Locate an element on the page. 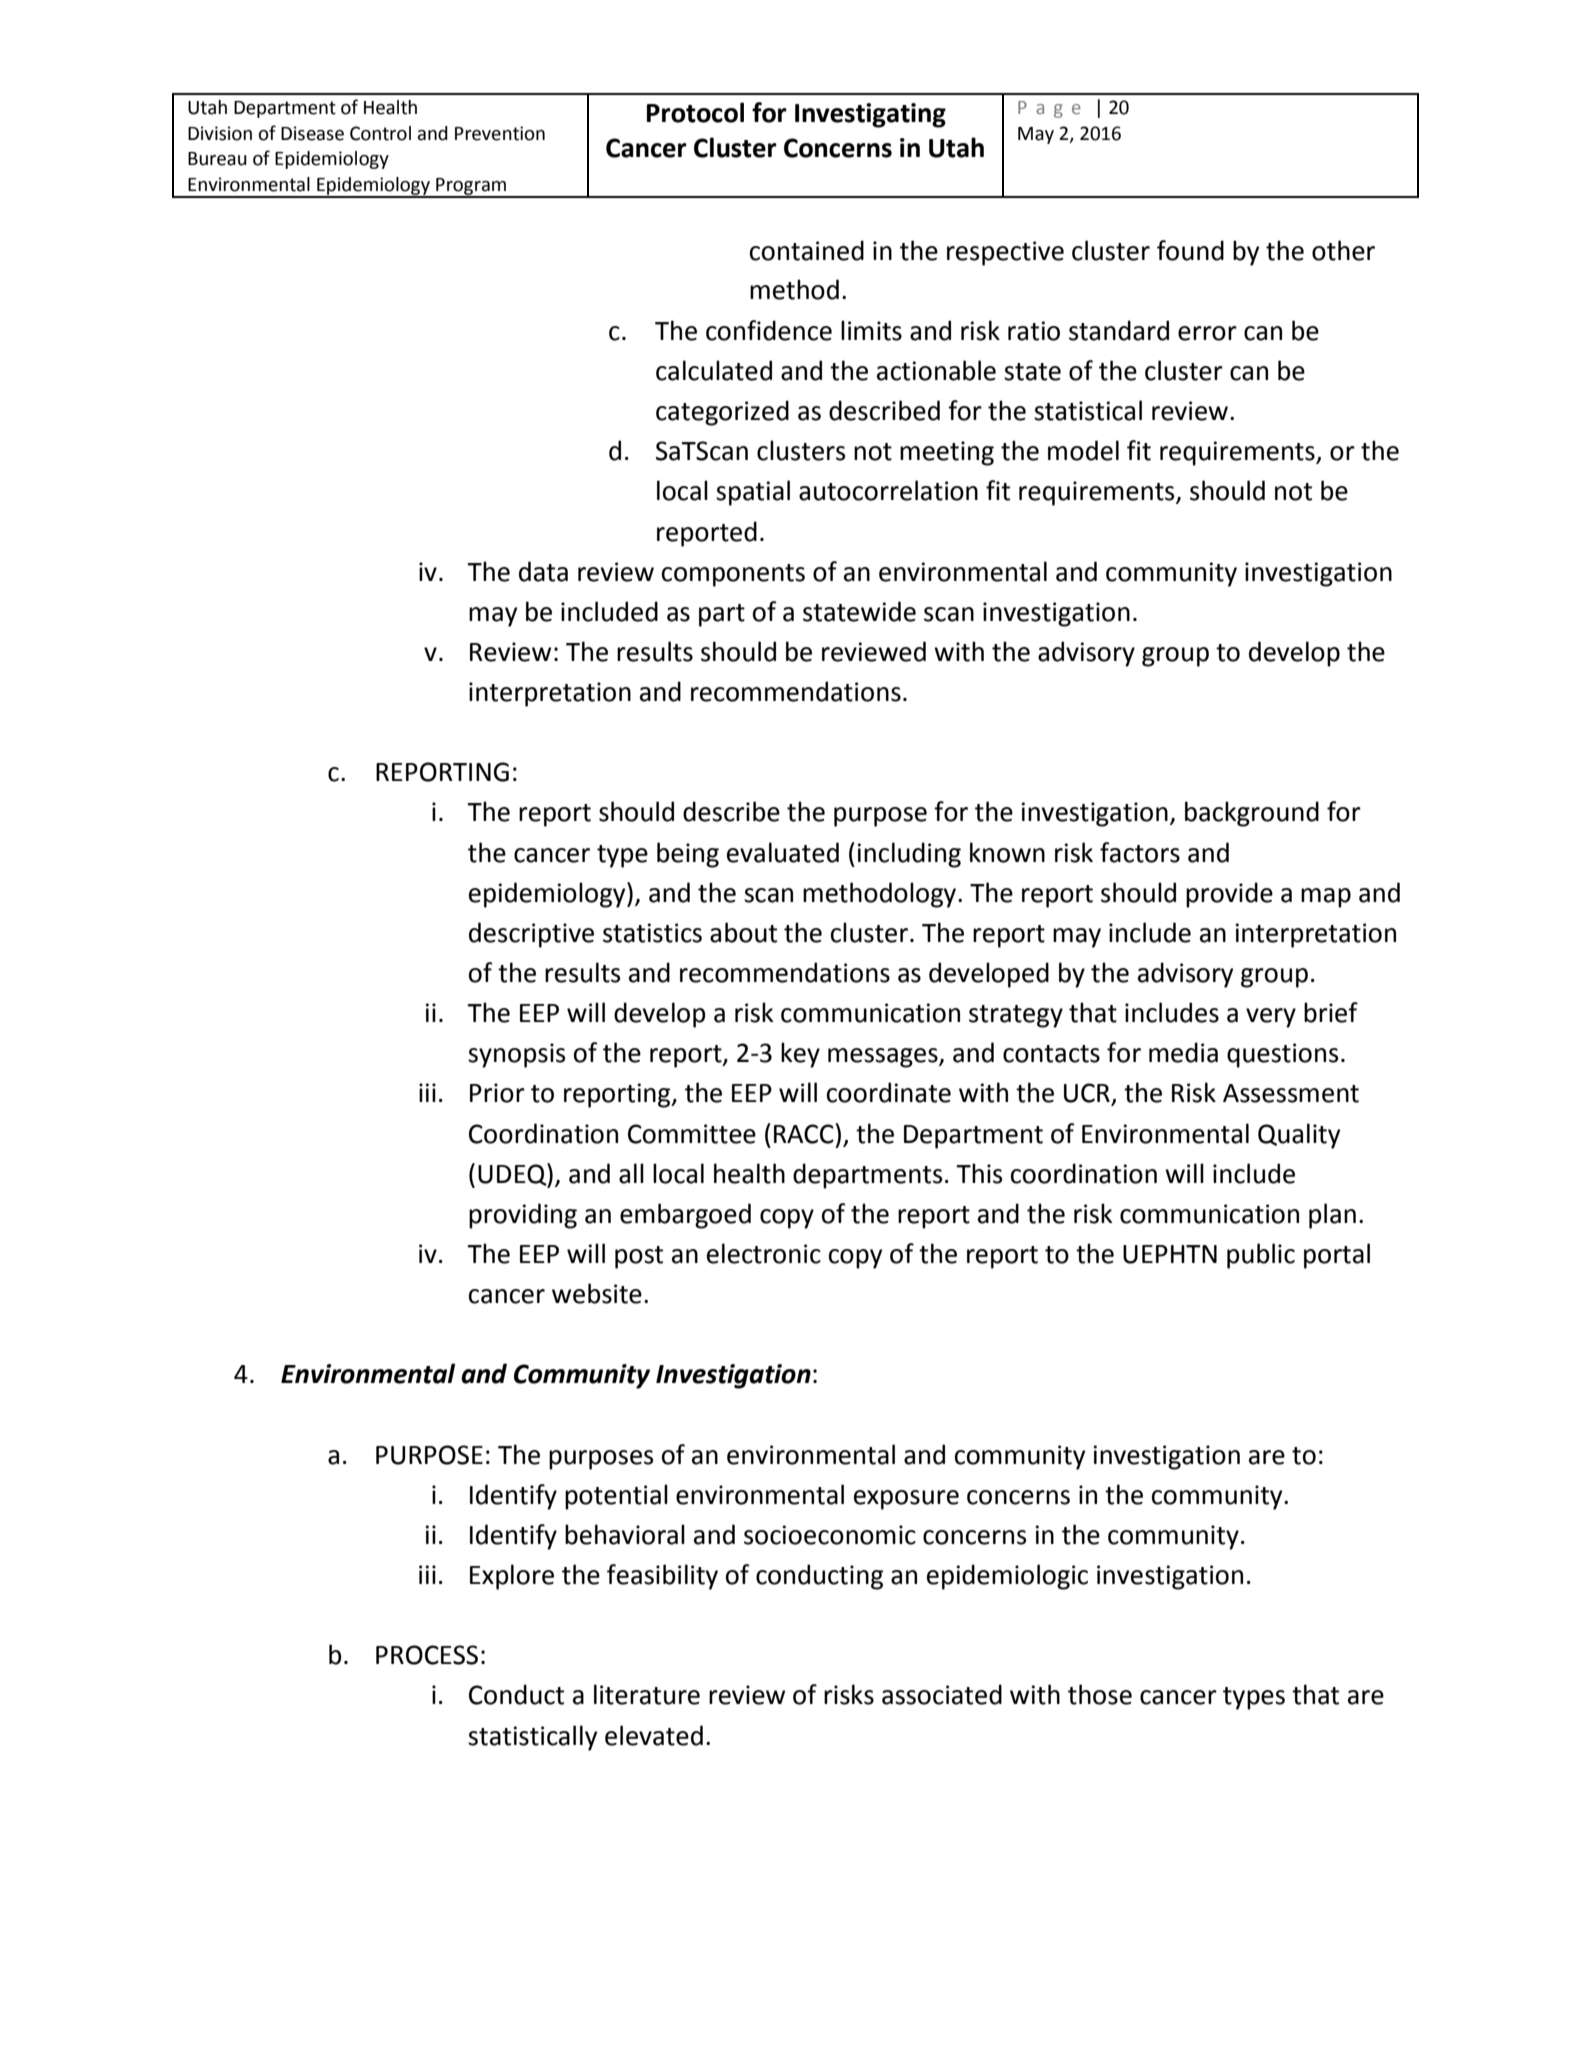  PROCESS is located at coordinates (427, 1655).
